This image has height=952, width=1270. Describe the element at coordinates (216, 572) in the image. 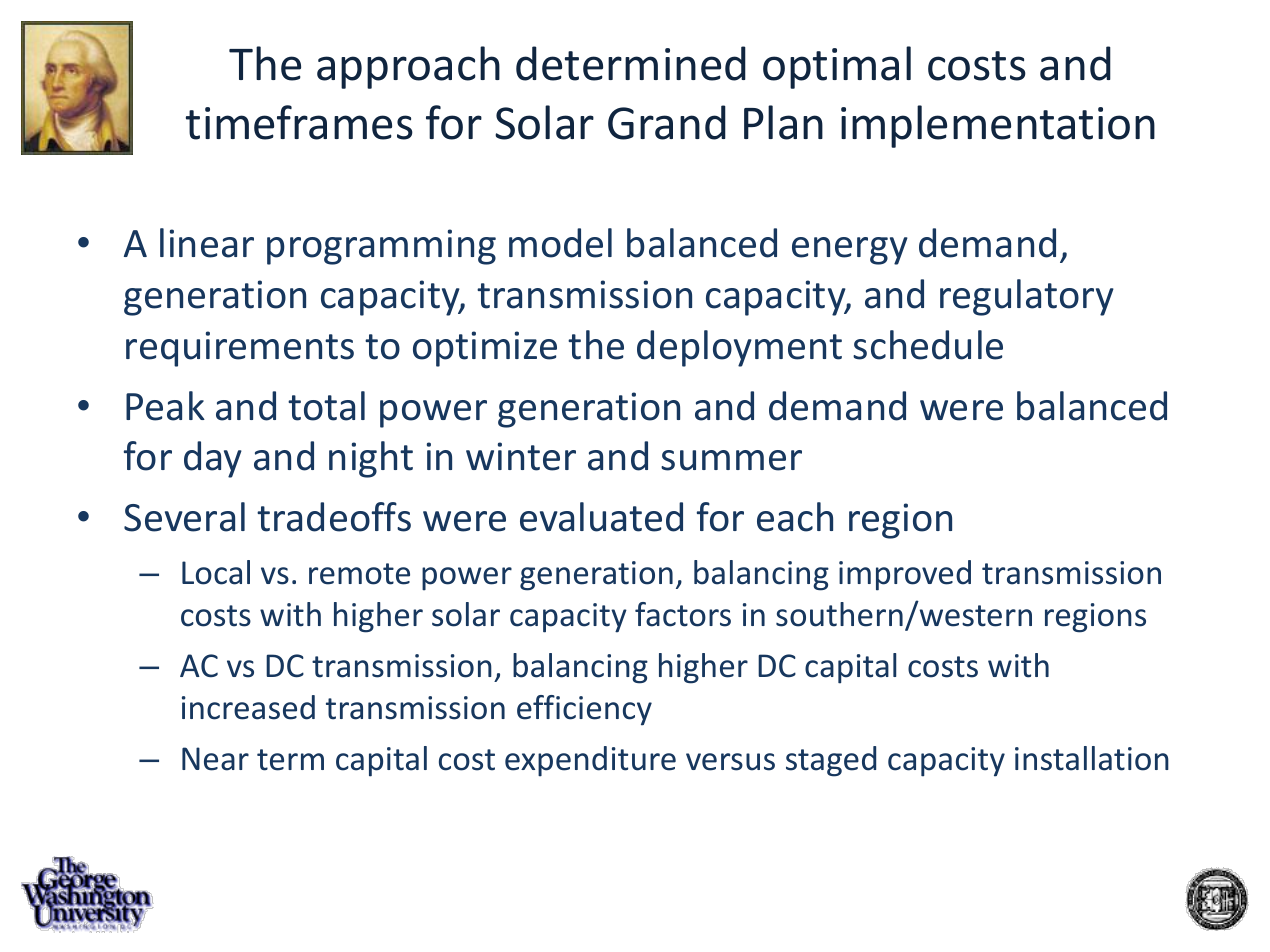

I see `Local` at that location.
